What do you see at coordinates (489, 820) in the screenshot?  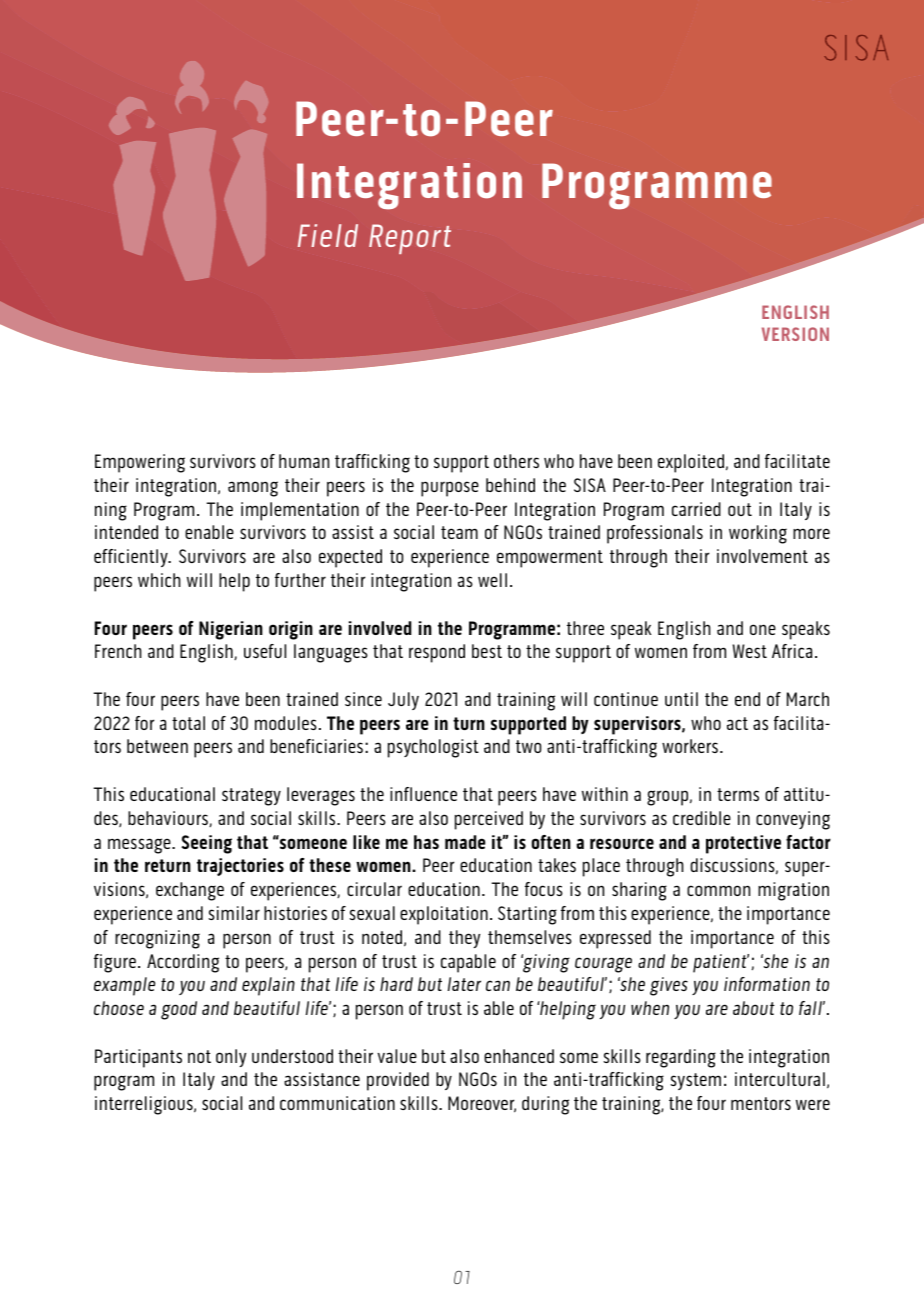 I see `perceived` at bounding box center [489, 820].
